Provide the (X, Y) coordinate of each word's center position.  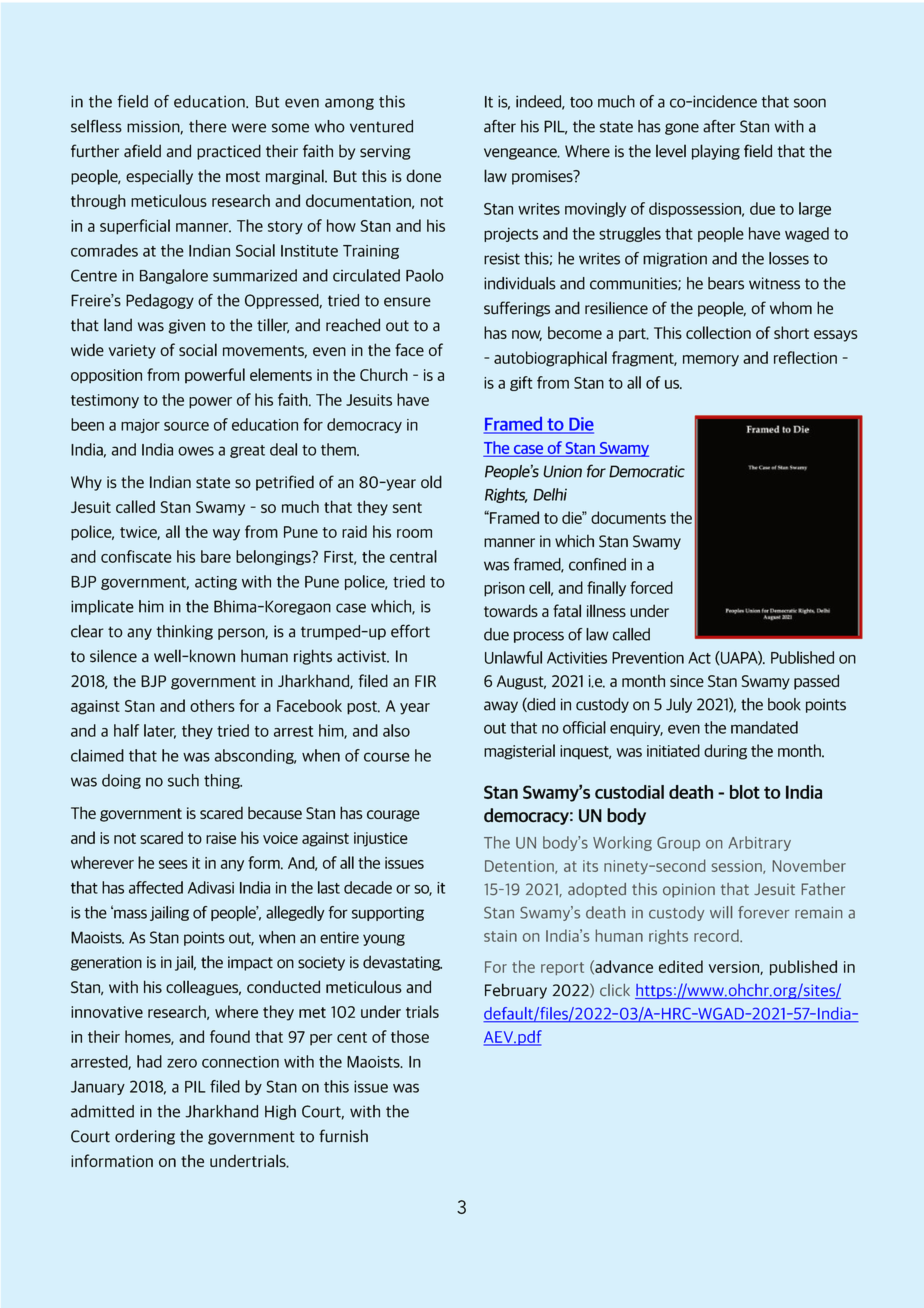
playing (716, 152)
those (410, 1036)
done (423, 175)
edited (681, 966)
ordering (145, 1137)
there (208, 126)
